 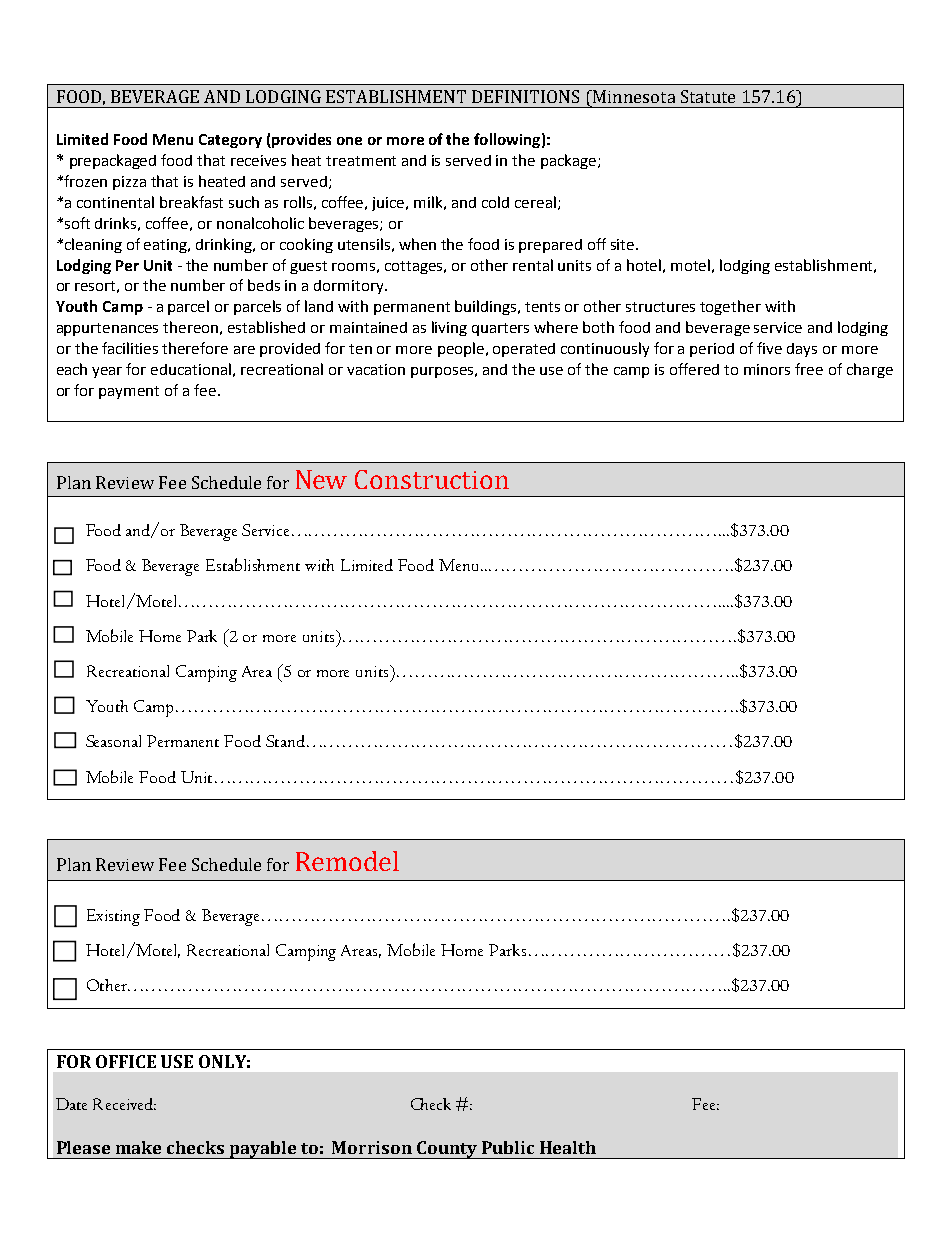 I want to click on minors, so click(x=767, y=369).
